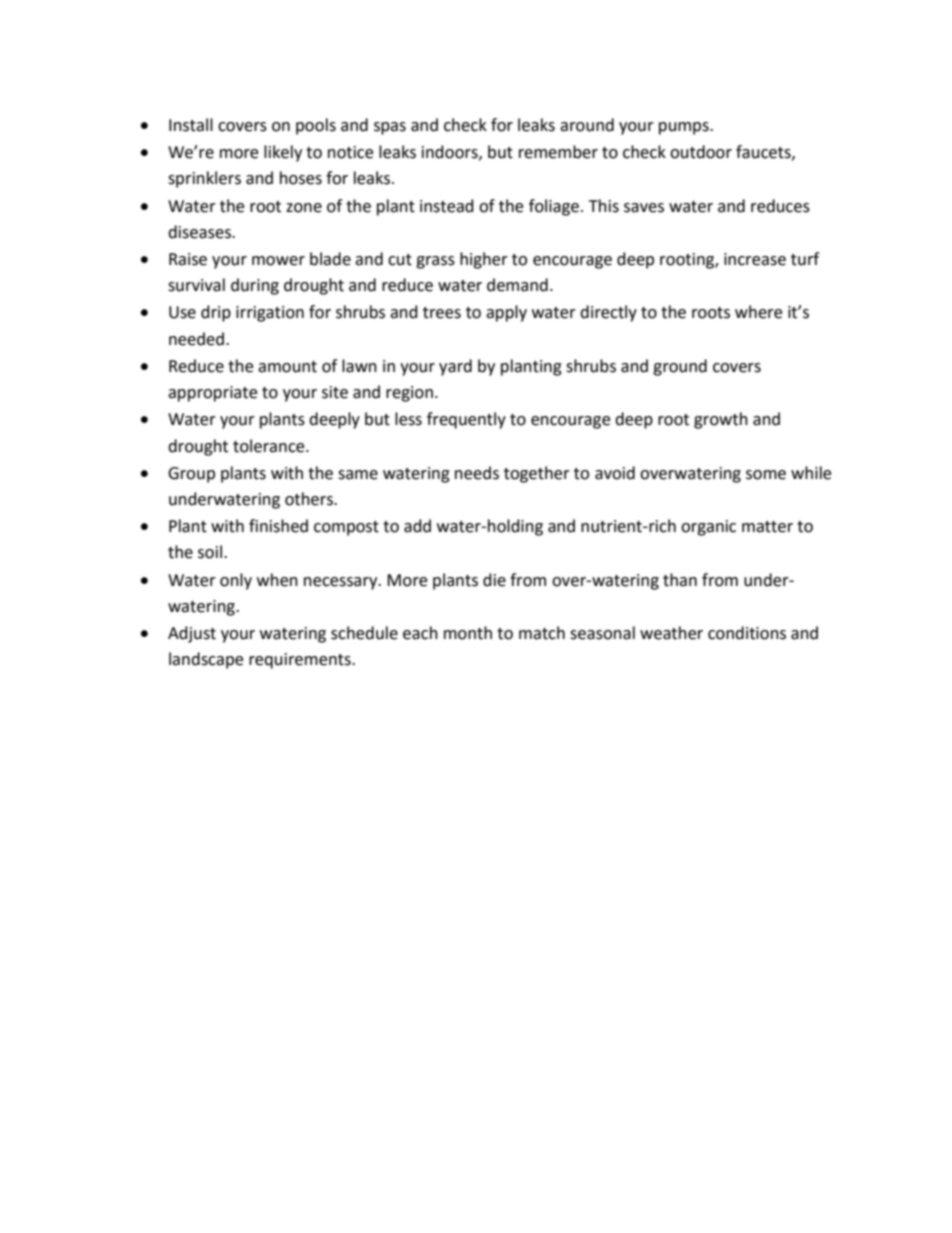  Describe the element at coordinates (301, 661) in the screenshot. I see `requirements` at that location.
